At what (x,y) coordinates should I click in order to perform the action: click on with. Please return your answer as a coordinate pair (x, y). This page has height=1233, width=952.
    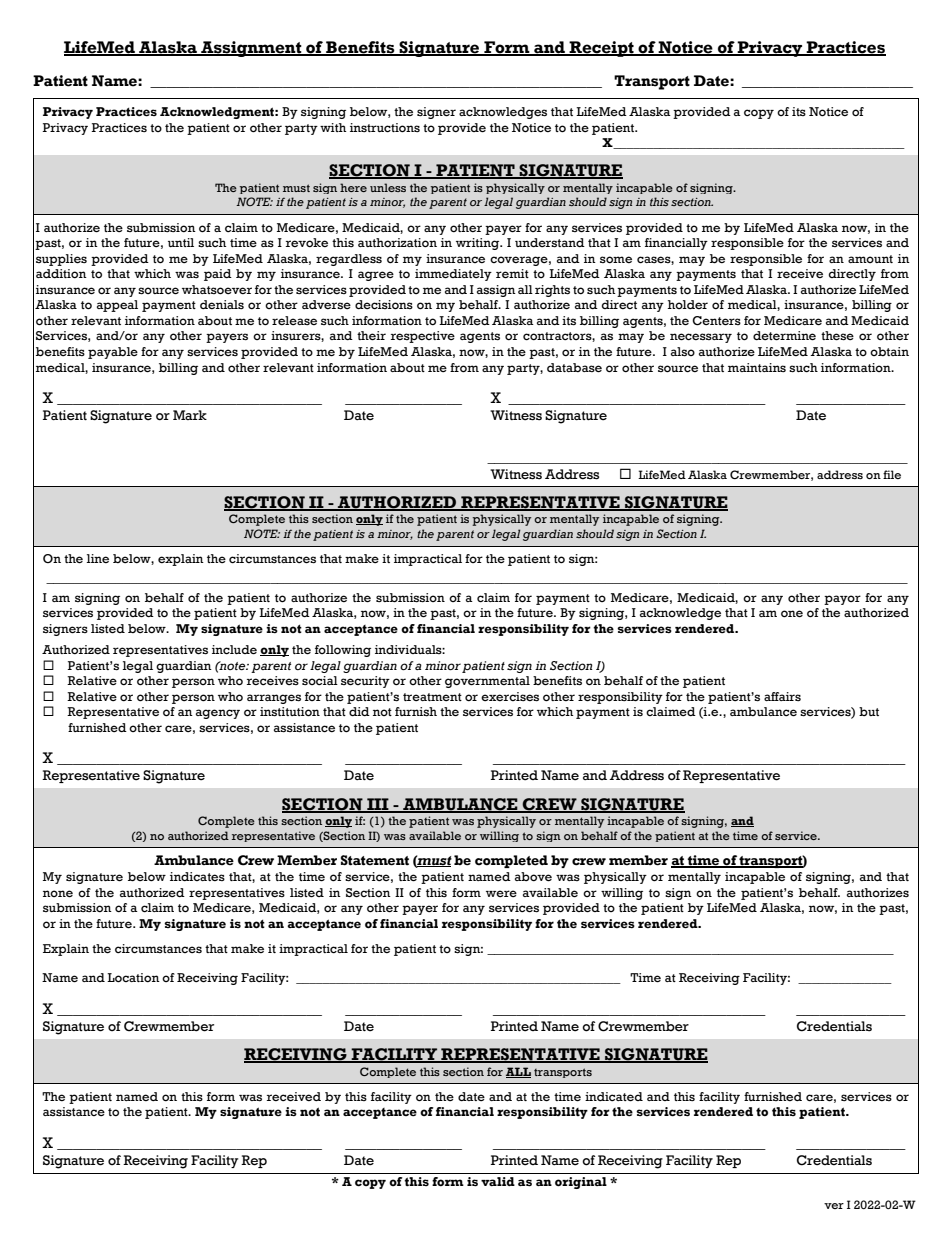
    Looking at the image, I should click on (333, 127).
